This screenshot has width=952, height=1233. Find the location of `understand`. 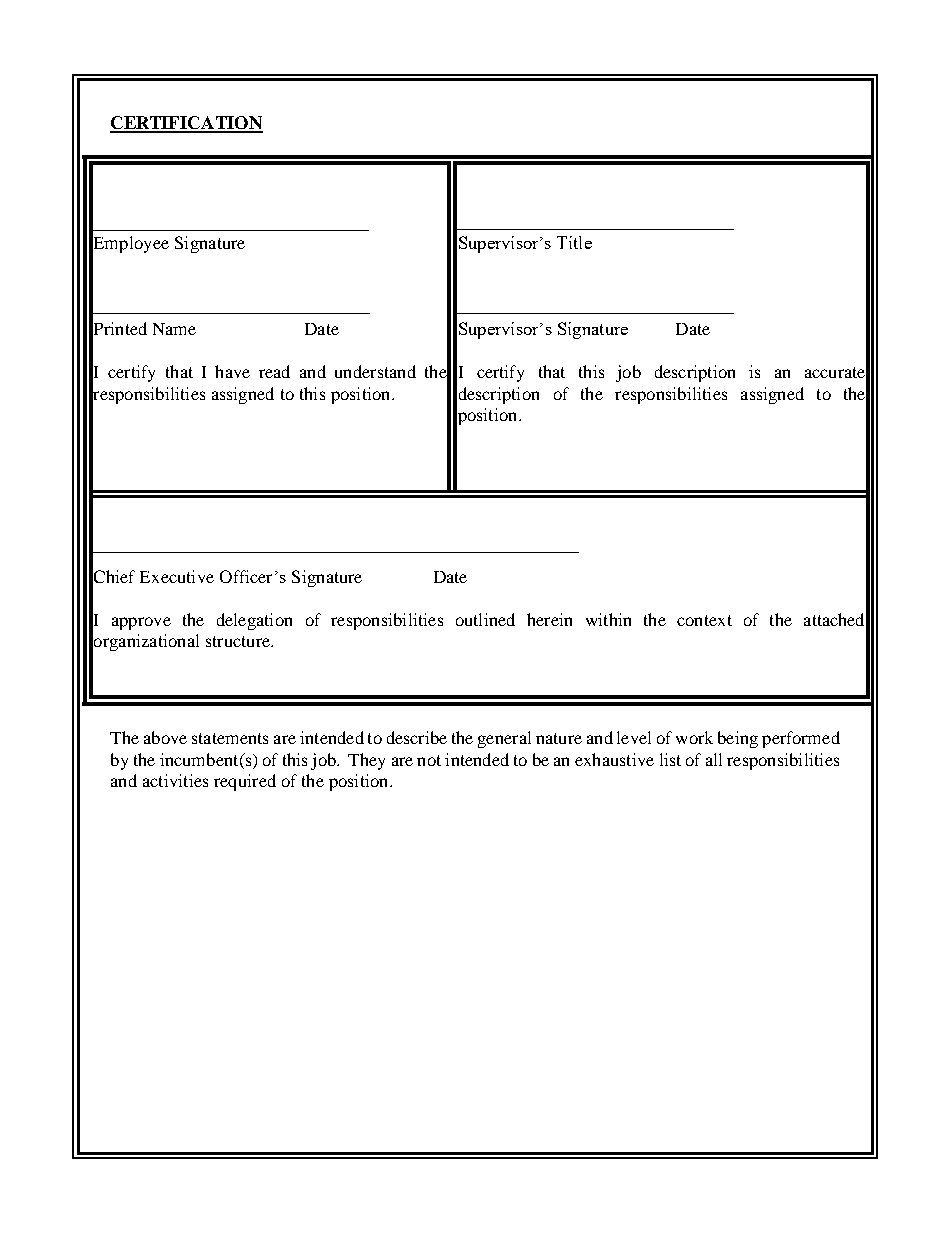

understand is located at coordinates (375, 371).
